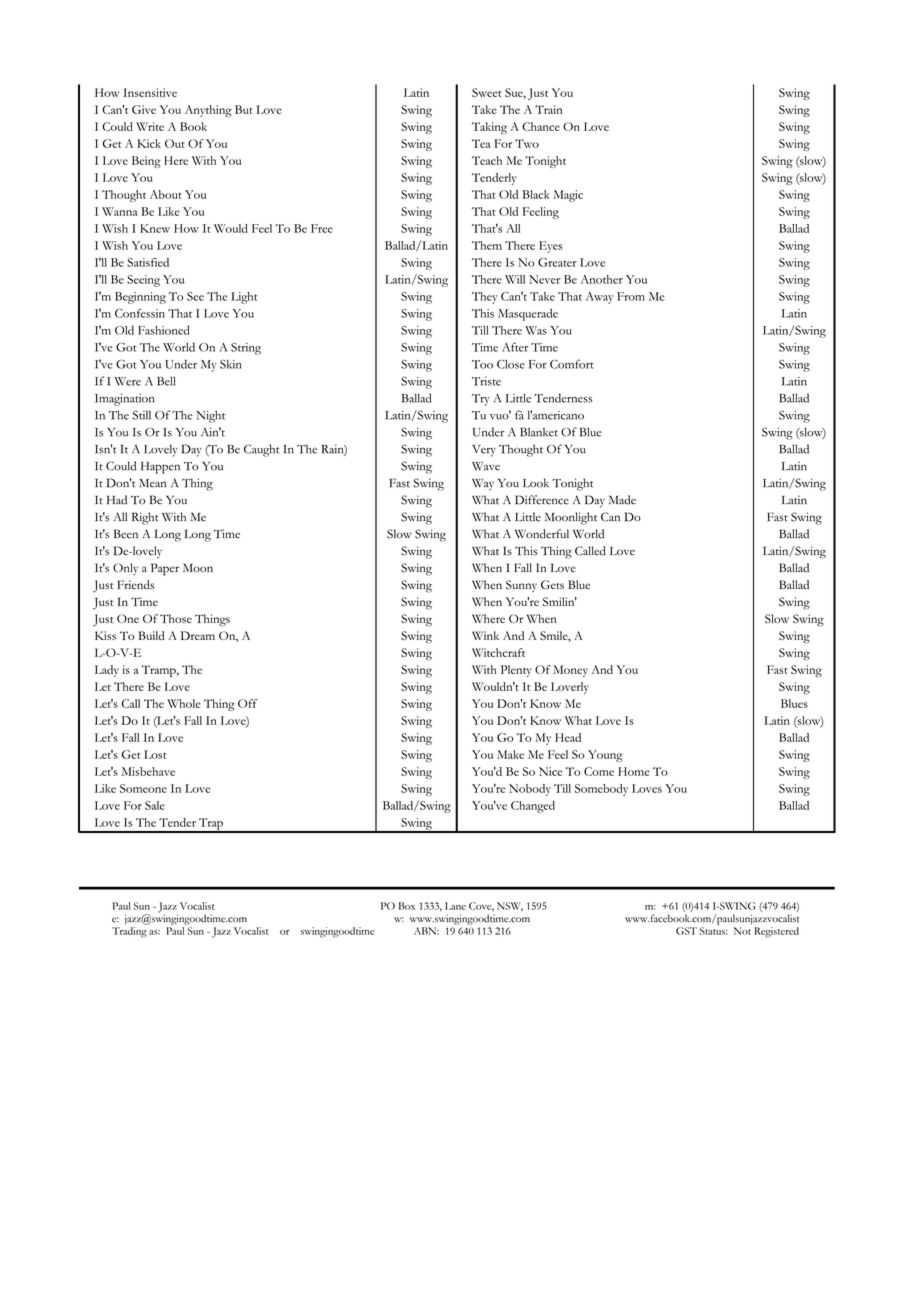 The image size is (924, 1308). Describe the element at coordinates (129, 932) in the screenshot. I see `Trading` at that location.
